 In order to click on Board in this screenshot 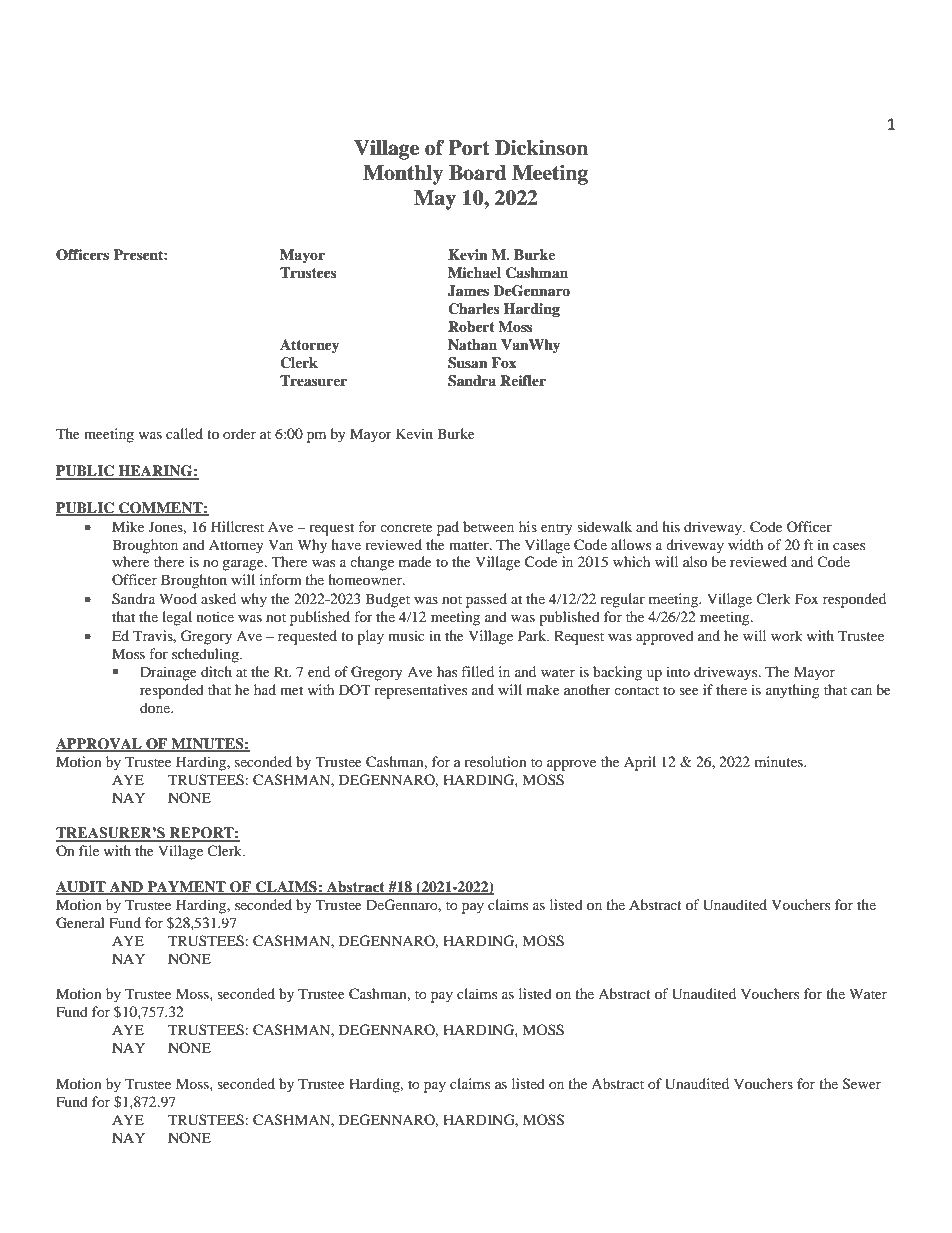, I will do `click(478, 173)`.
